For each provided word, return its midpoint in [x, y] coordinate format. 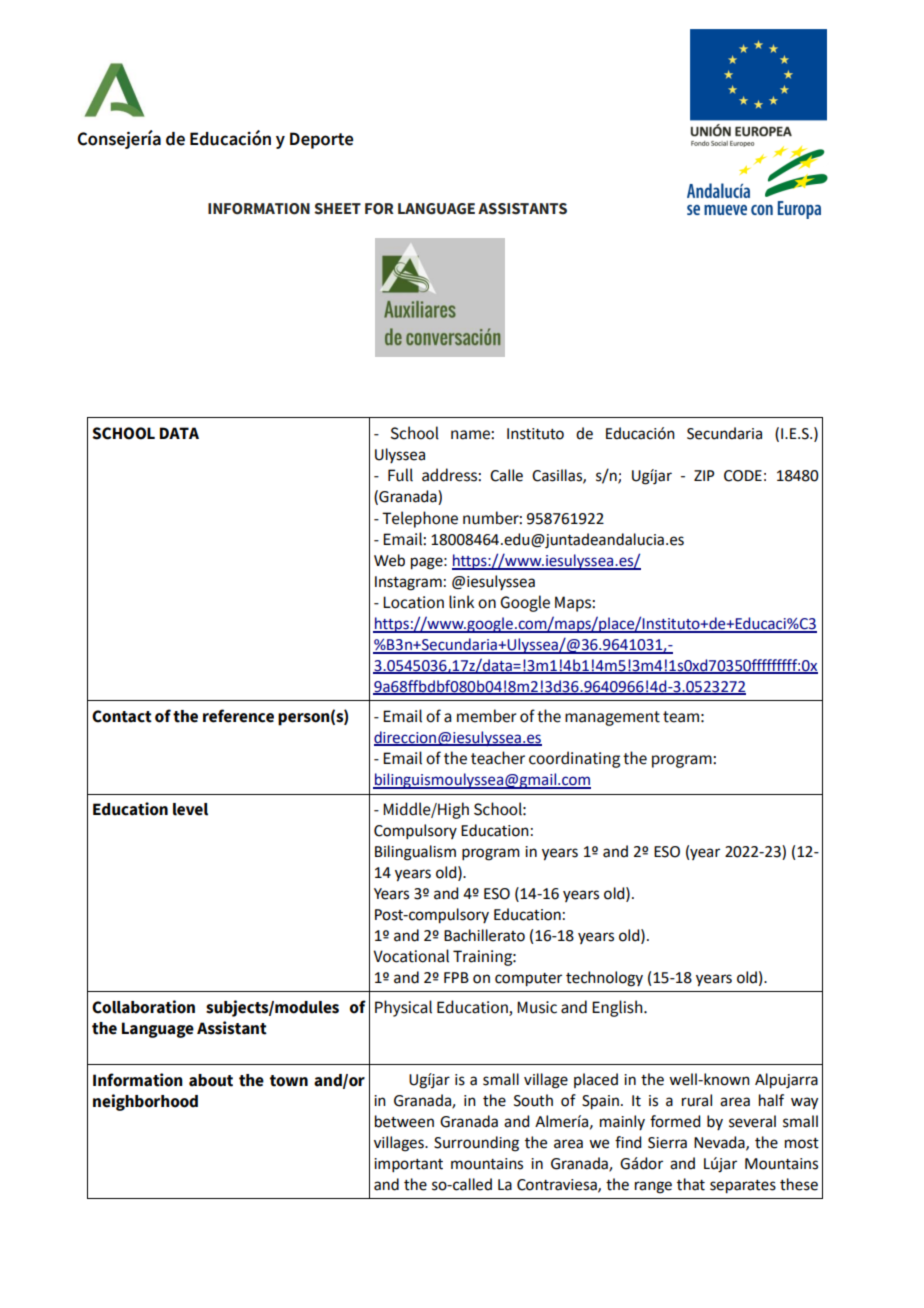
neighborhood [145, 1102]
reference [238, 716]
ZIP [704, 475]
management [612, 718]
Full [400, 475]
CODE [743, 476]
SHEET [337, 209]
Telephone [420, 519]
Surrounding [476, 1144]
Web [389, 560]
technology [604, 979]
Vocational [411, 956]
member [487, 716]
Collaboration [143, 1007]
